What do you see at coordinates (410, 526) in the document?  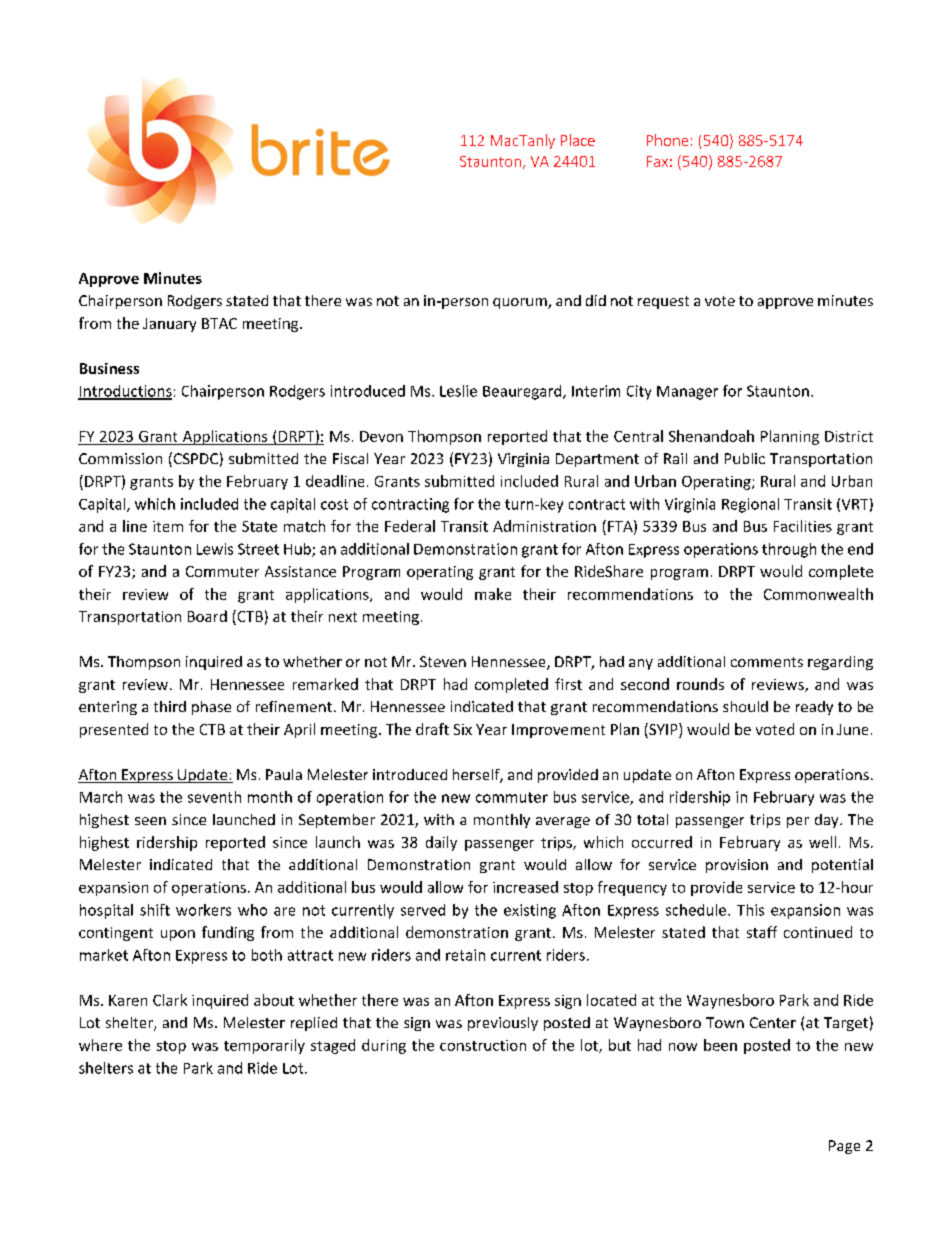 I see `Federal` at bounding box center [410, 526].
